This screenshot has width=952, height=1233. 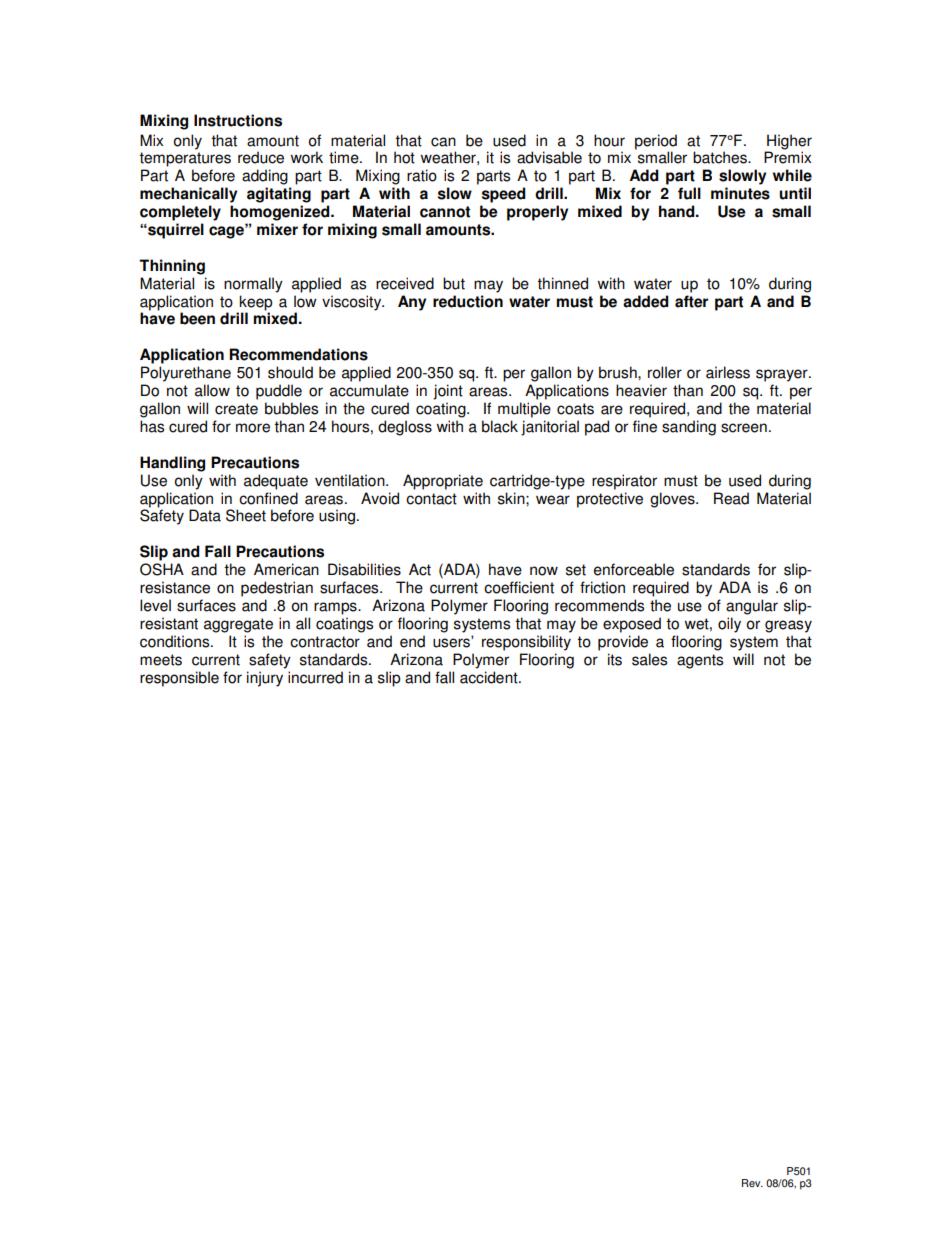 What do you see at coordinates (752, 1183) in the screenshot?
I see `Rev` at bounding box center [752, 1183].
